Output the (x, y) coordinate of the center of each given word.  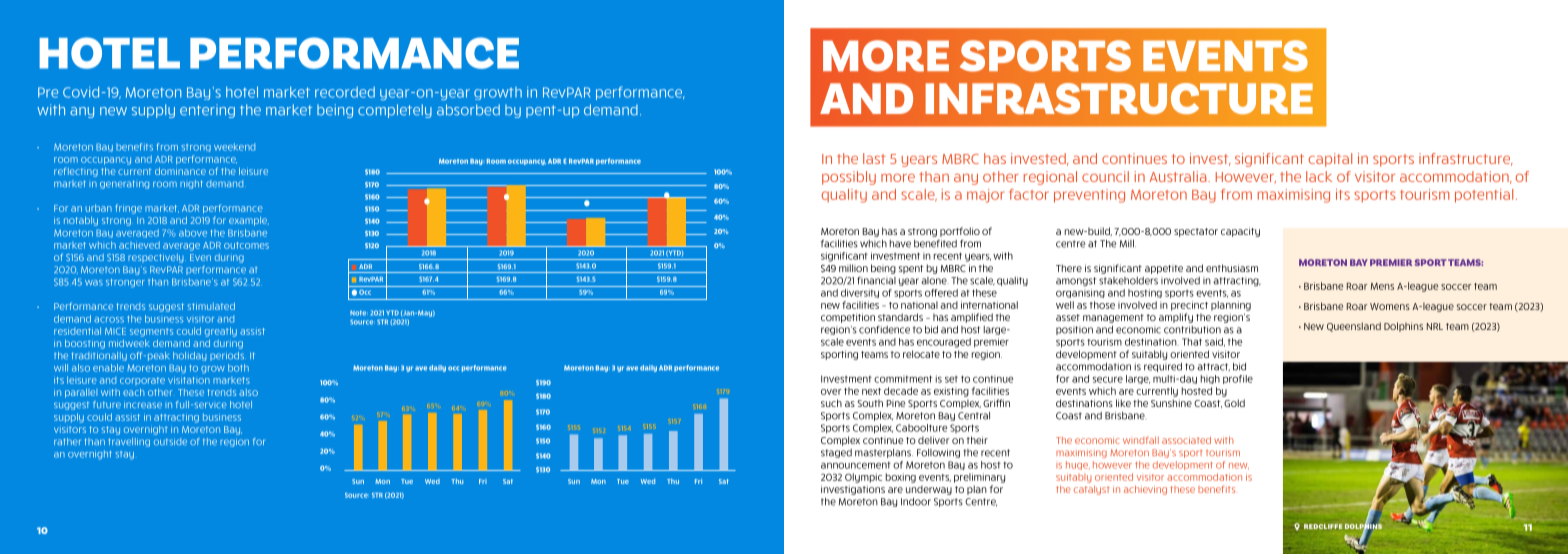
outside (170, 441)
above (193, 233)
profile (1238, 379)
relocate (921, 354)
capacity (1240, 232)
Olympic (863, 478)
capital (1330, 160)
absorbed (468, 110)
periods (227, 356)
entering (207, 111)
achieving (1145, 490)
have (900, 244)
